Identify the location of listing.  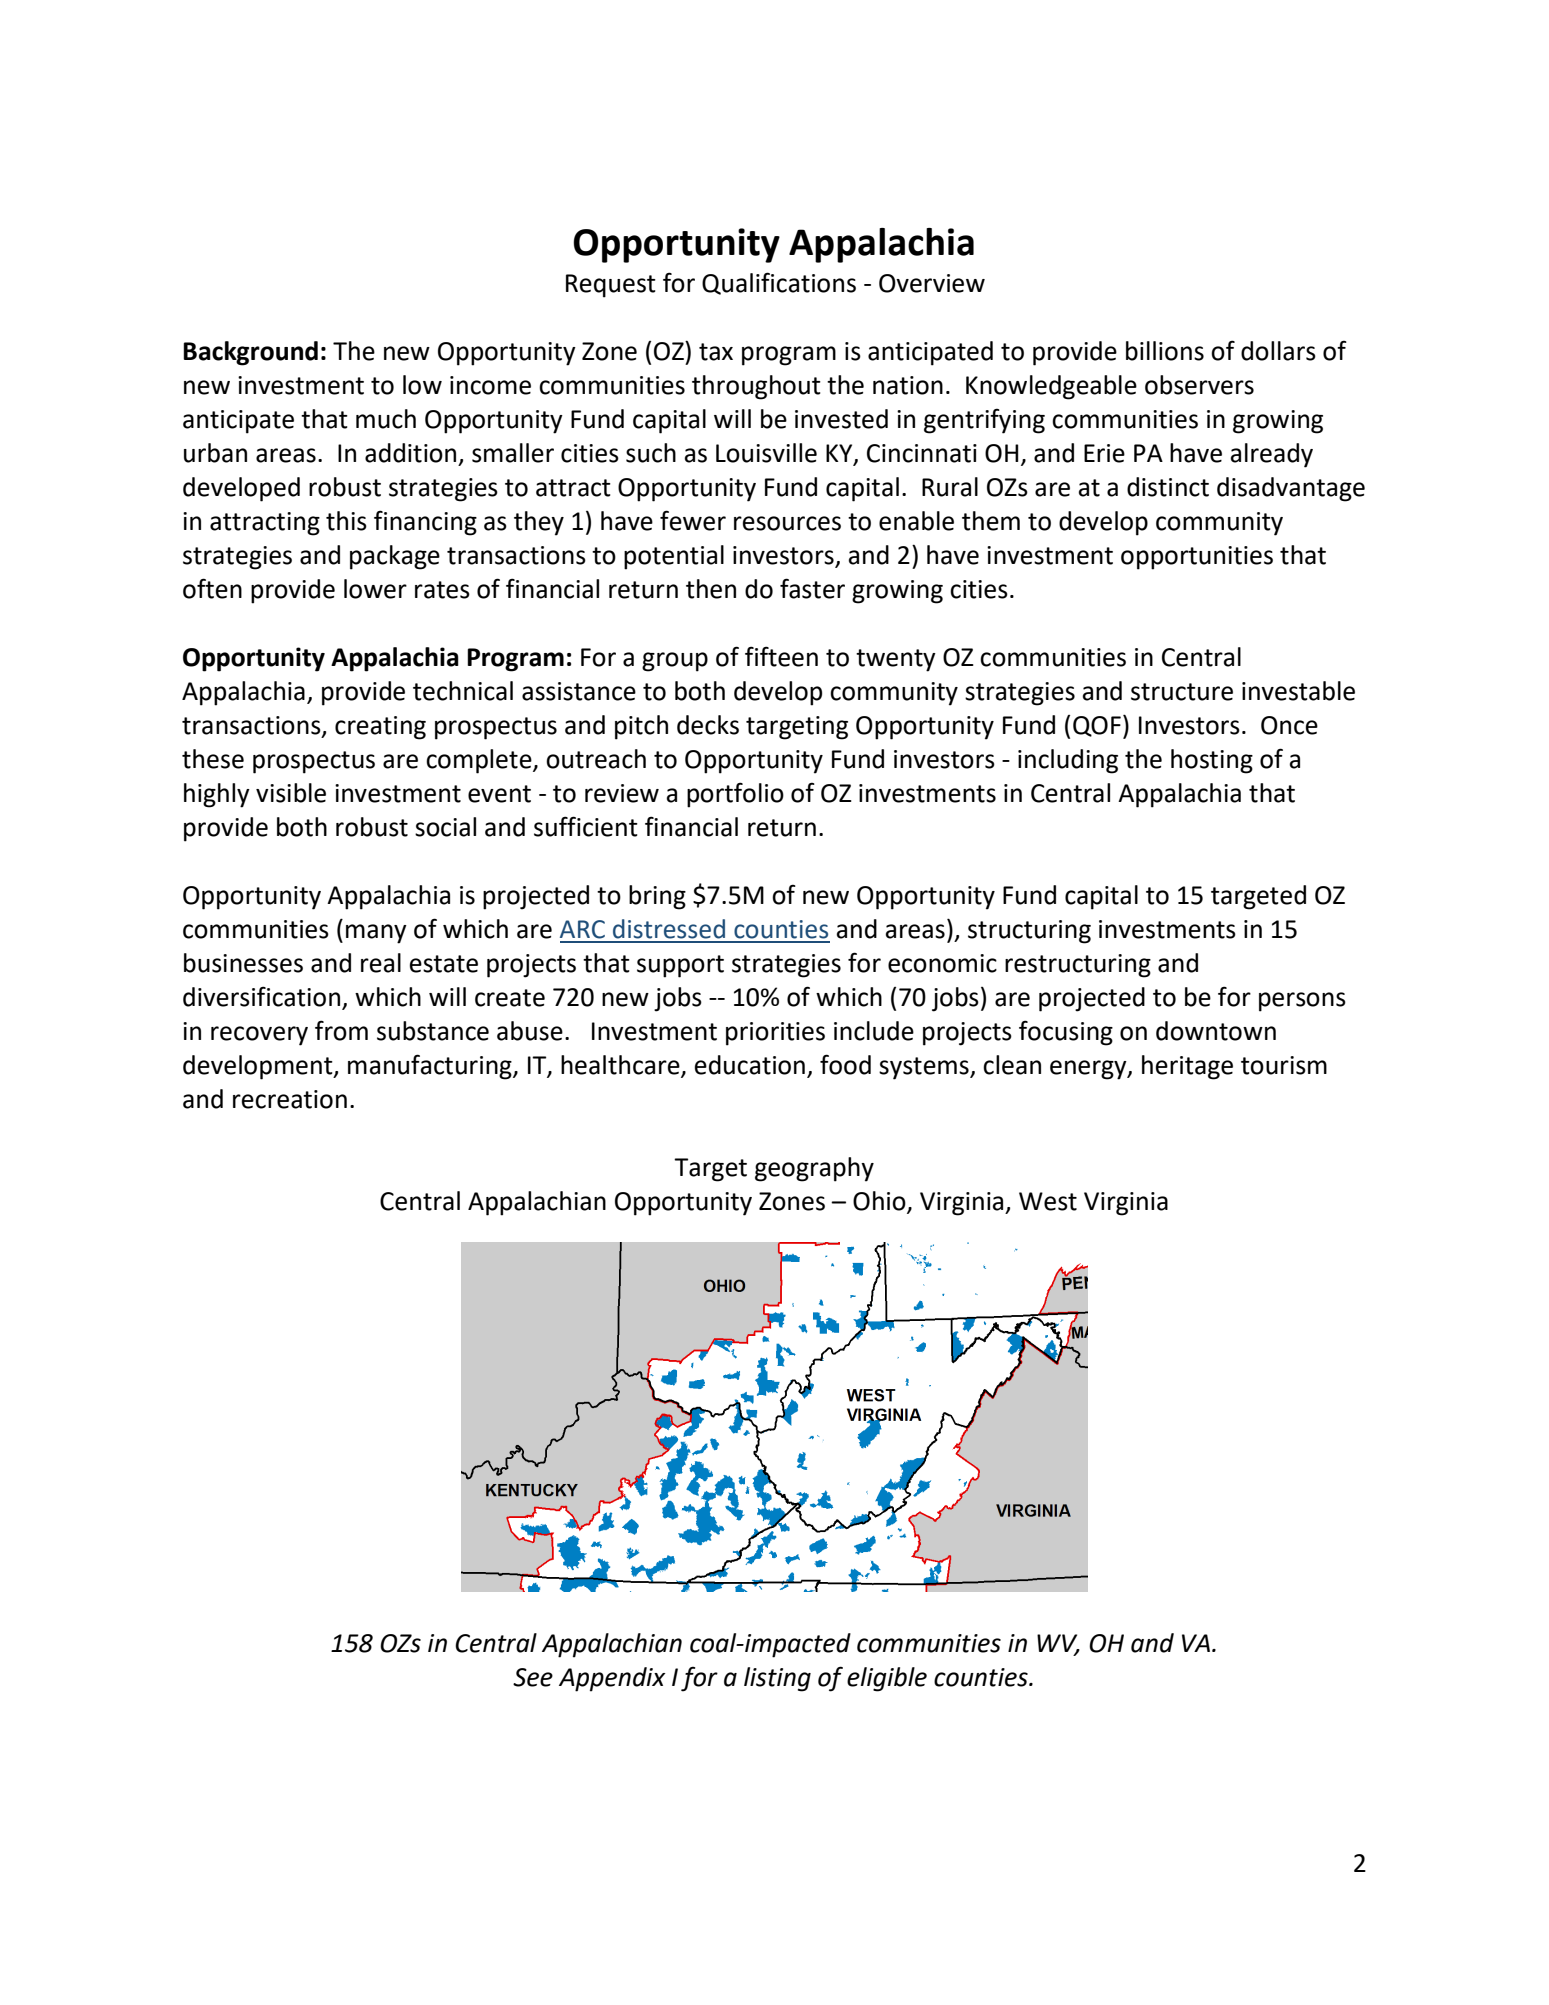
(777, 1679).
